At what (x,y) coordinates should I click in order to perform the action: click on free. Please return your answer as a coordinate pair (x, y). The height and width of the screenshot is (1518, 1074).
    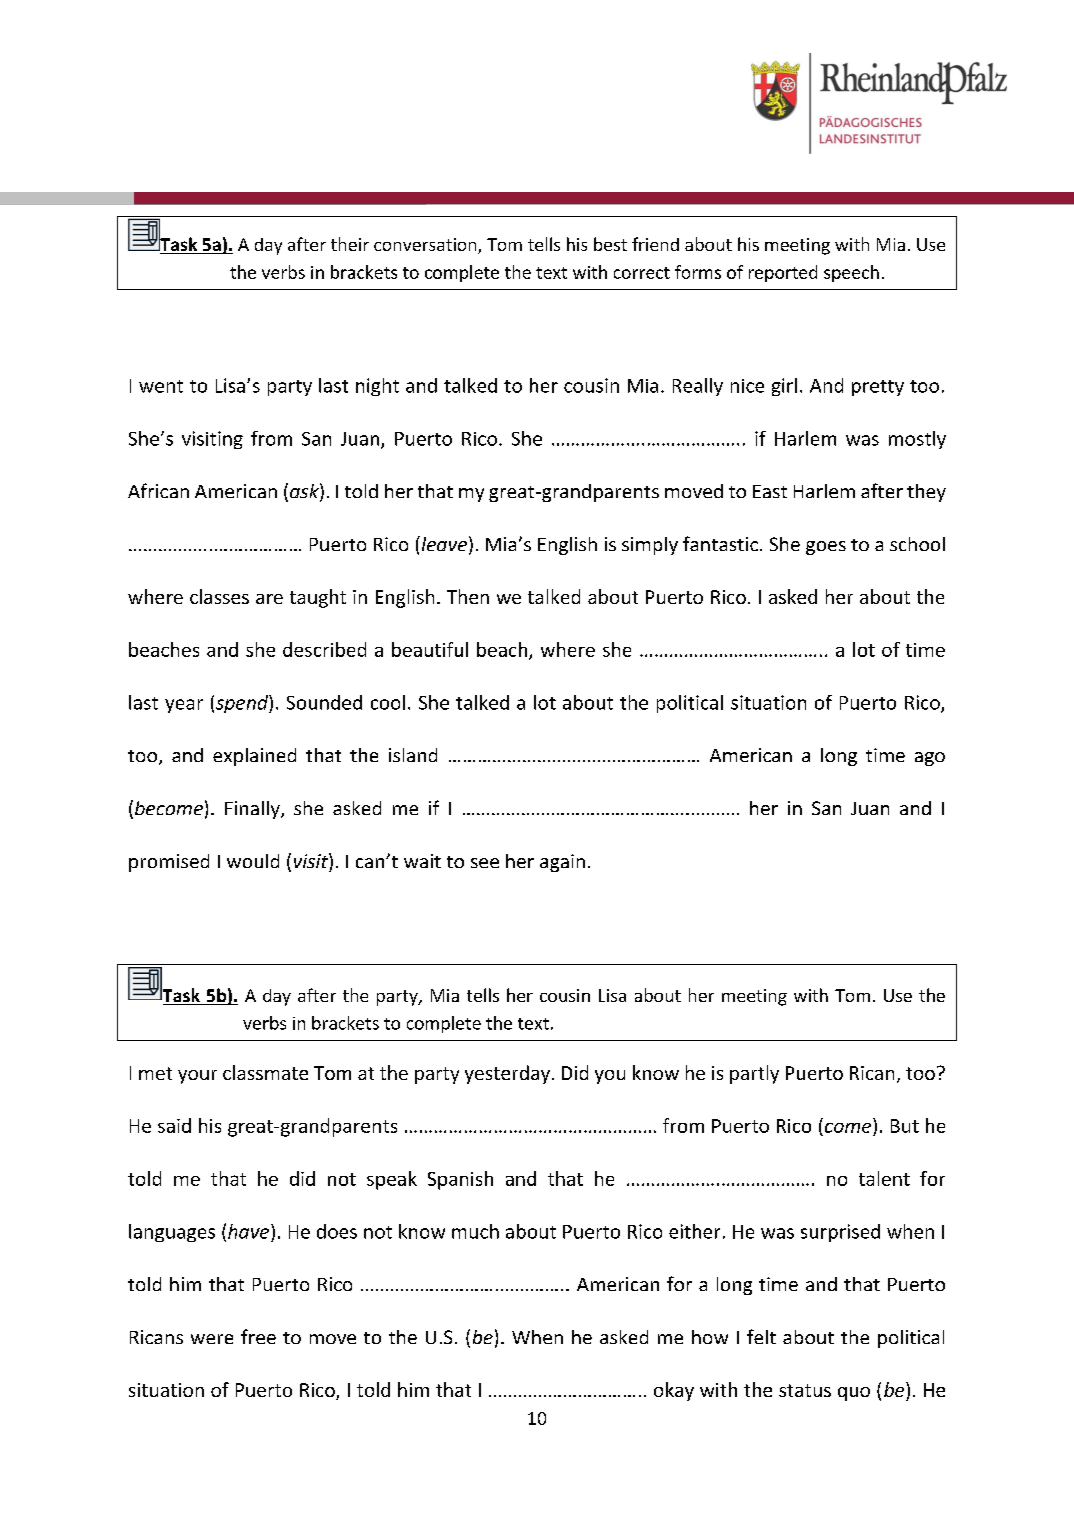
    Looking at the image, I should click on (258, 1336).
